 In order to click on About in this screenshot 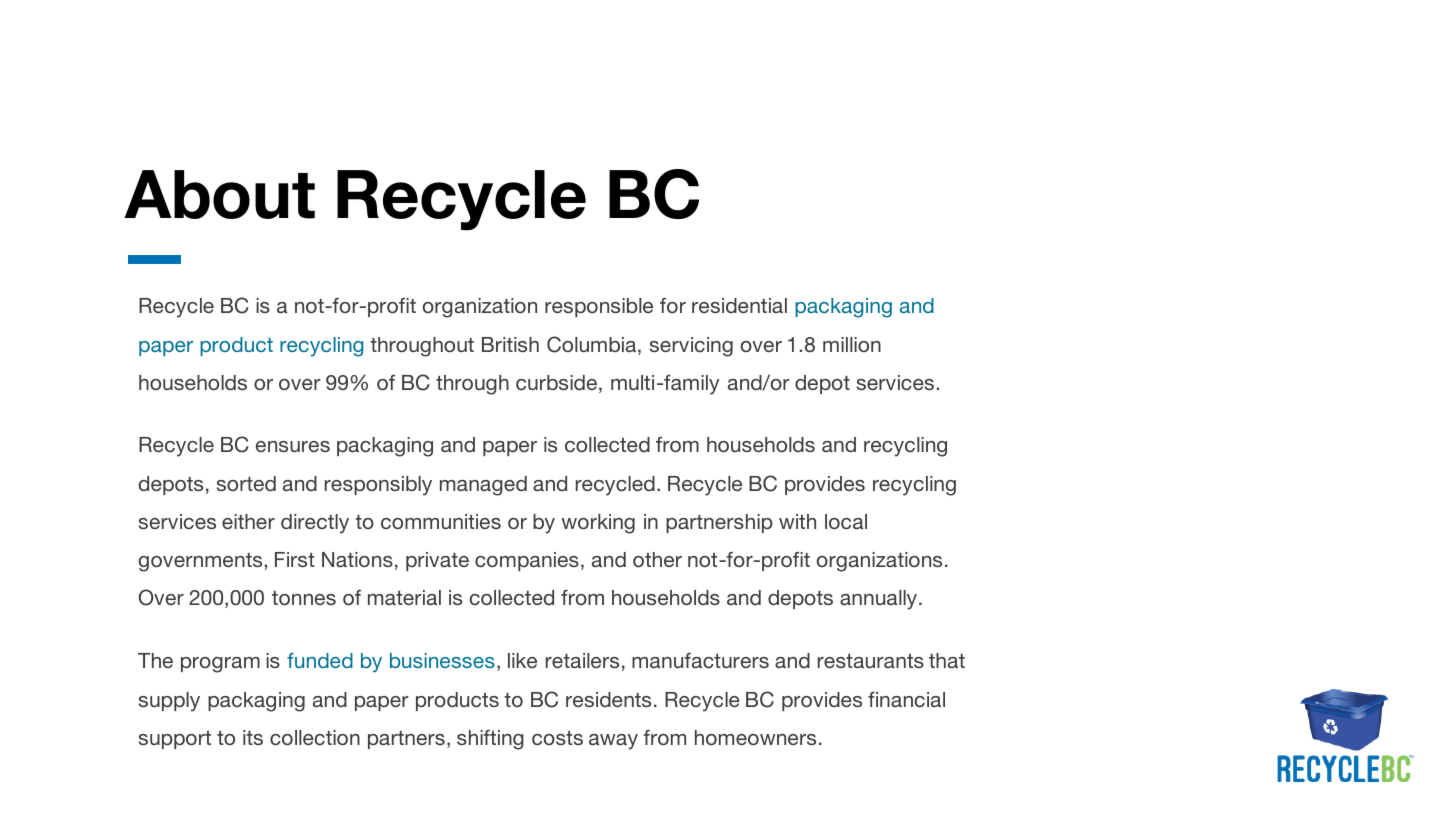, I will do `click(219, 194)`.
